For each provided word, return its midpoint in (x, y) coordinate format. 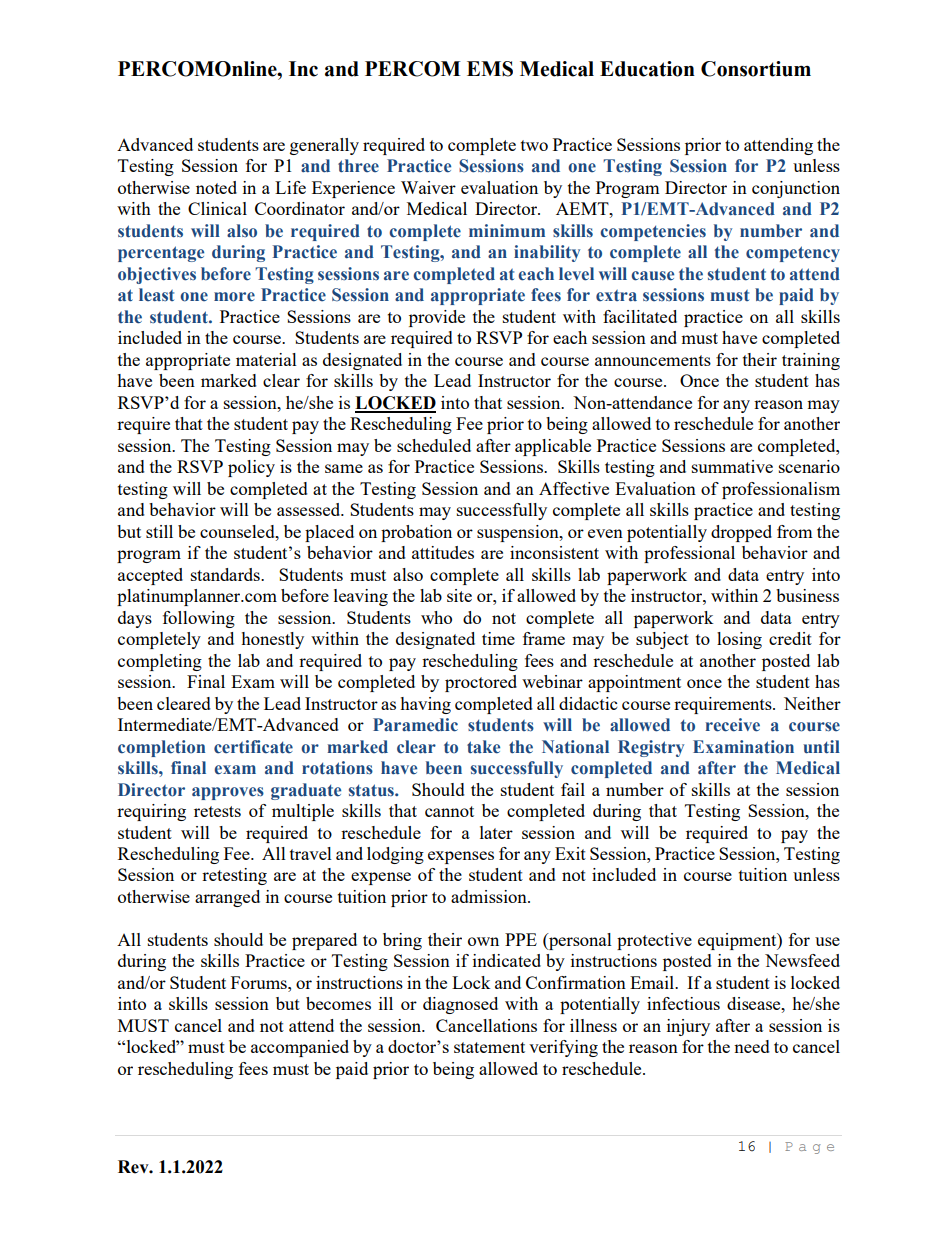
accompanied (300, 1048)
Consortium (756, 69)
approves (228, 793)
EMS (490, 69)
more (234, 297)
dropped (741, 533)
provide (437, 318)
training (811, 361)
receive (733, 725)
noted (216, 187)
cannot (449, 811)
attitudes (443, 552)
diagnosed (460, 1005)
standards (226, 574)
